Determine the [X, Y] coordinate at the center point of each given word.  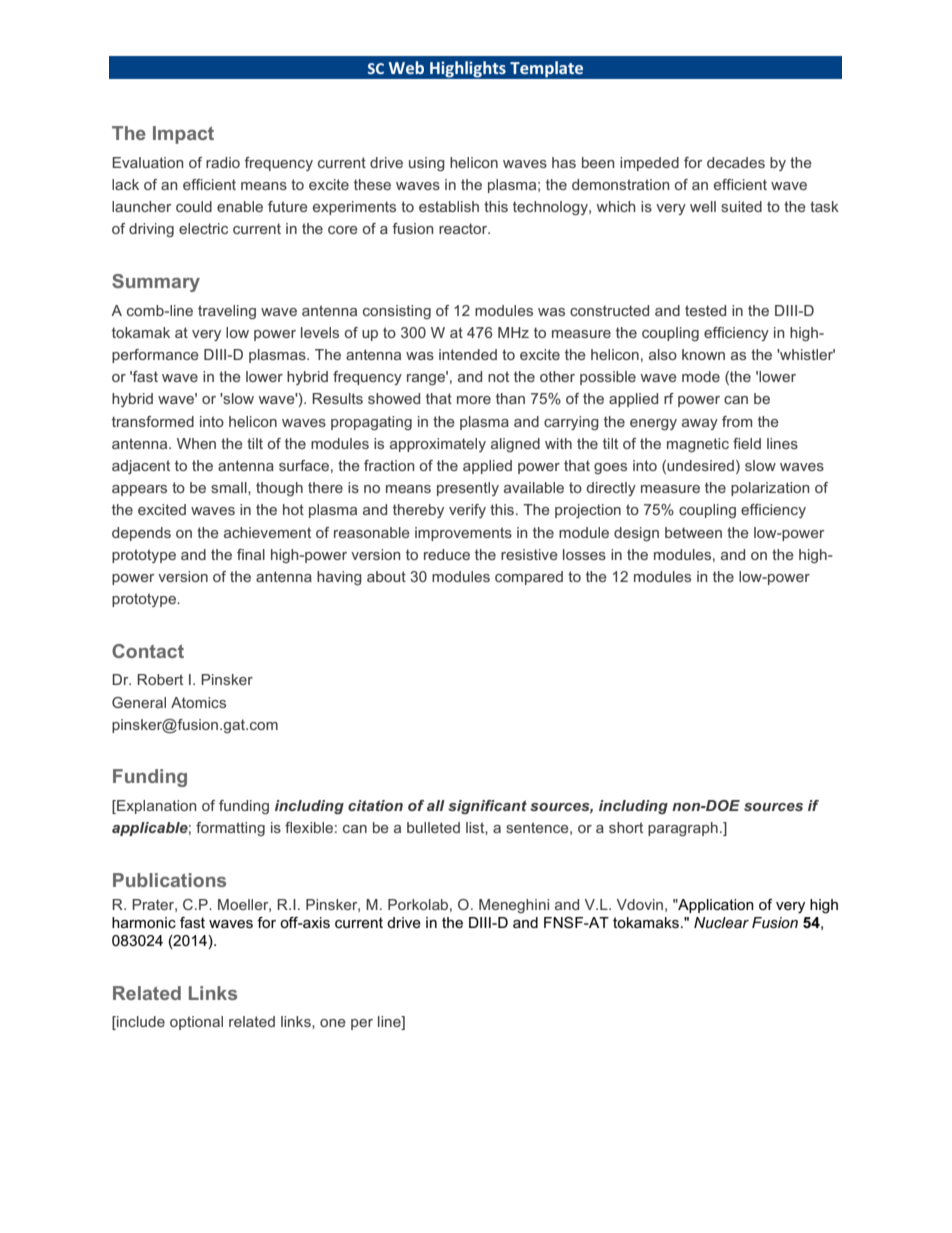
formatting [230, 829]
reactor [464, 228]
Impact [183, 135]
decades [736, 162]
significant [487, 807]
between [693, 532]
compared [529, 578]
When [196, 443]
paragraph [683, 829]
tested [705, 310]
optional [196, 1023]
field [747, 443]
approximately [438, 445]
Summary [156, 283]
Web [406, 67]
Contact [148, 651]
